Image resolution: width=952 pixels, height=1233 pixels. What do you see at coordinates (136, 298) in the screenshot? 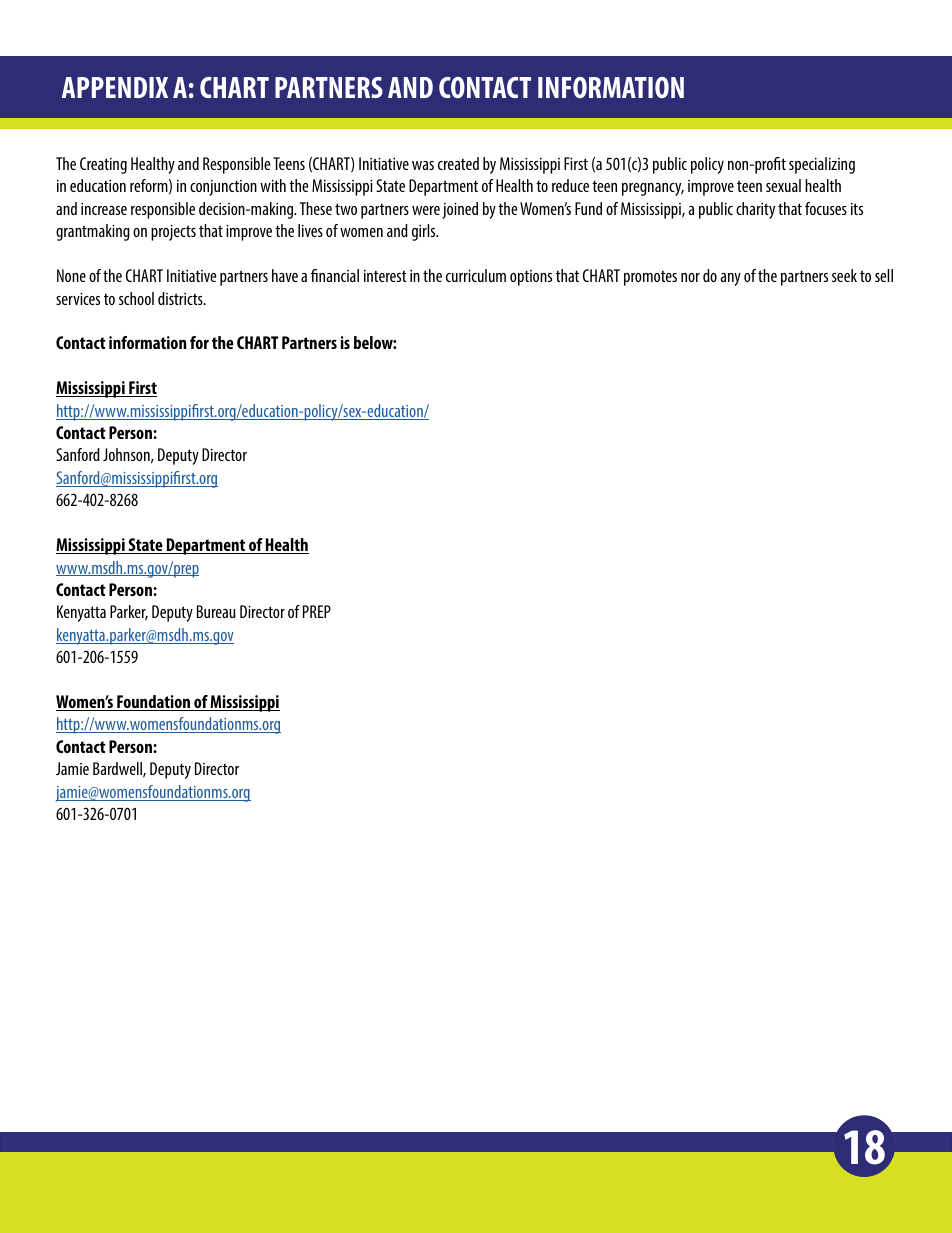
I see `school` at bounding box center [136, 298].
